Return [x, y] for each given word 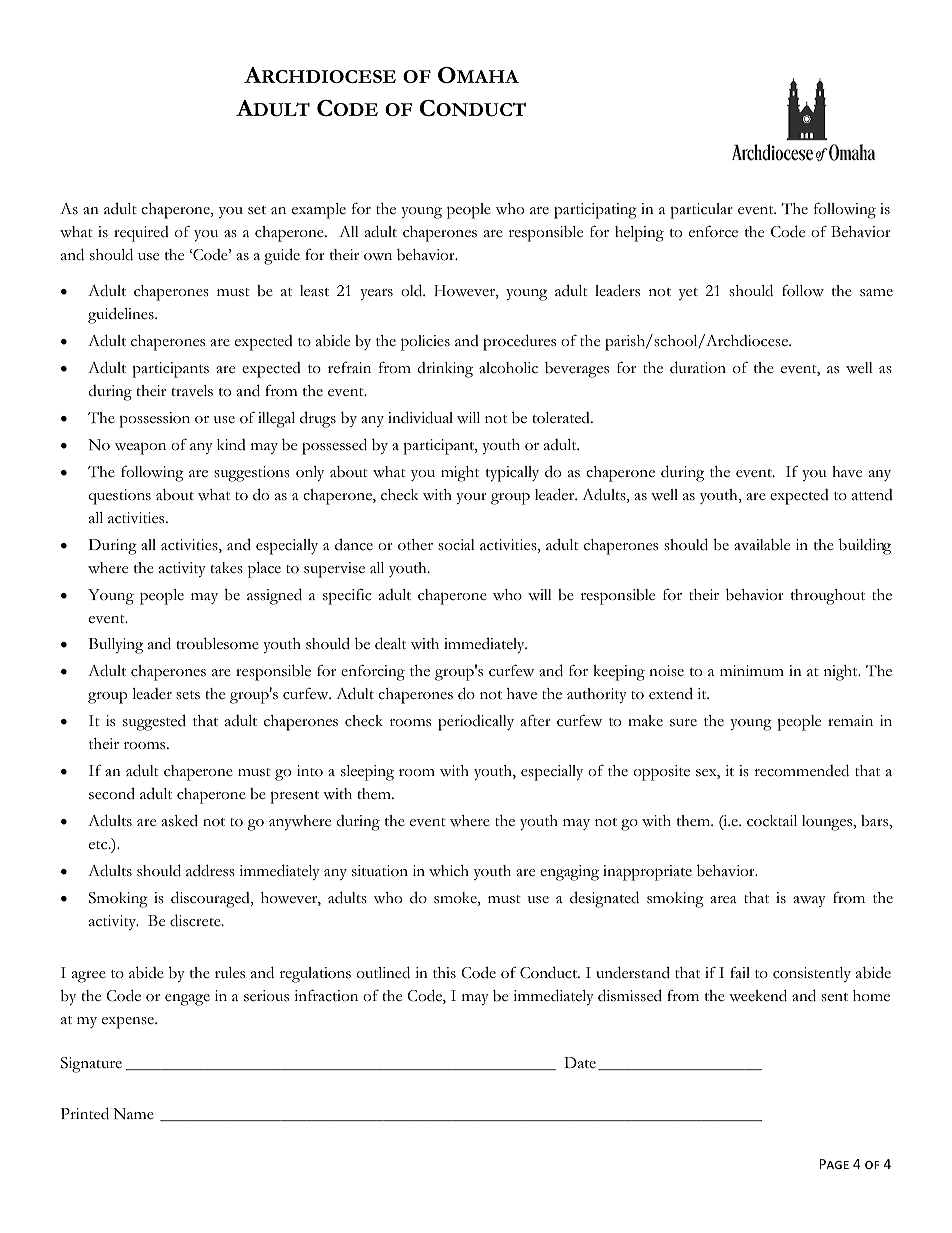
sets [188, 695]
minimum [752, 670]
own [378, 257]
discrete [196, 920]
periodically [476, 723]
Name [133, 1114]
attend [872, 494]
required [141, 234]
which [449, 871]
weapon [140, 448]
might [460, 474]
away [809, 901]
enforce [713, 231]
